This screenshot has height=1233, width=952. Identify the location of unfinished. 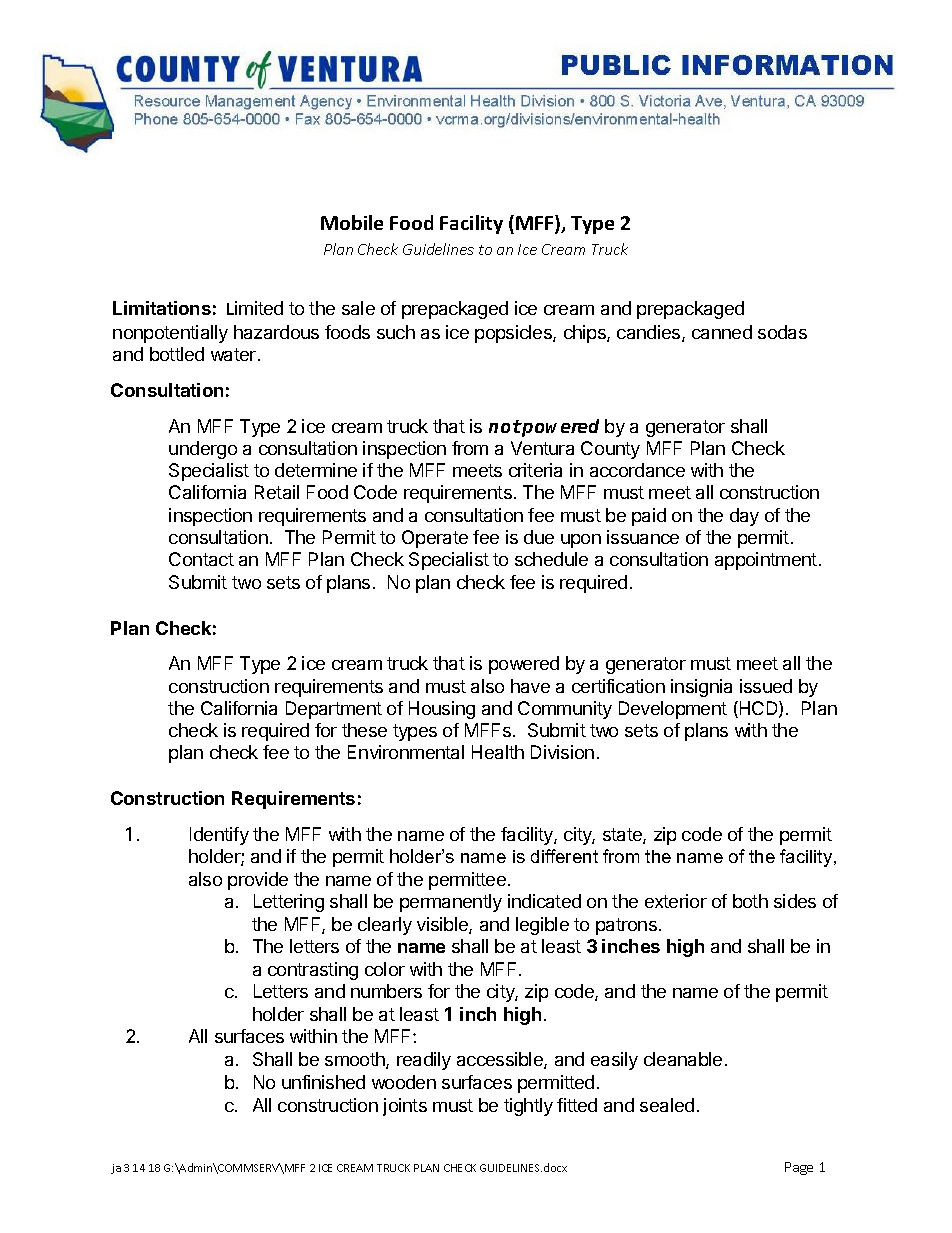
(323, 1082).
